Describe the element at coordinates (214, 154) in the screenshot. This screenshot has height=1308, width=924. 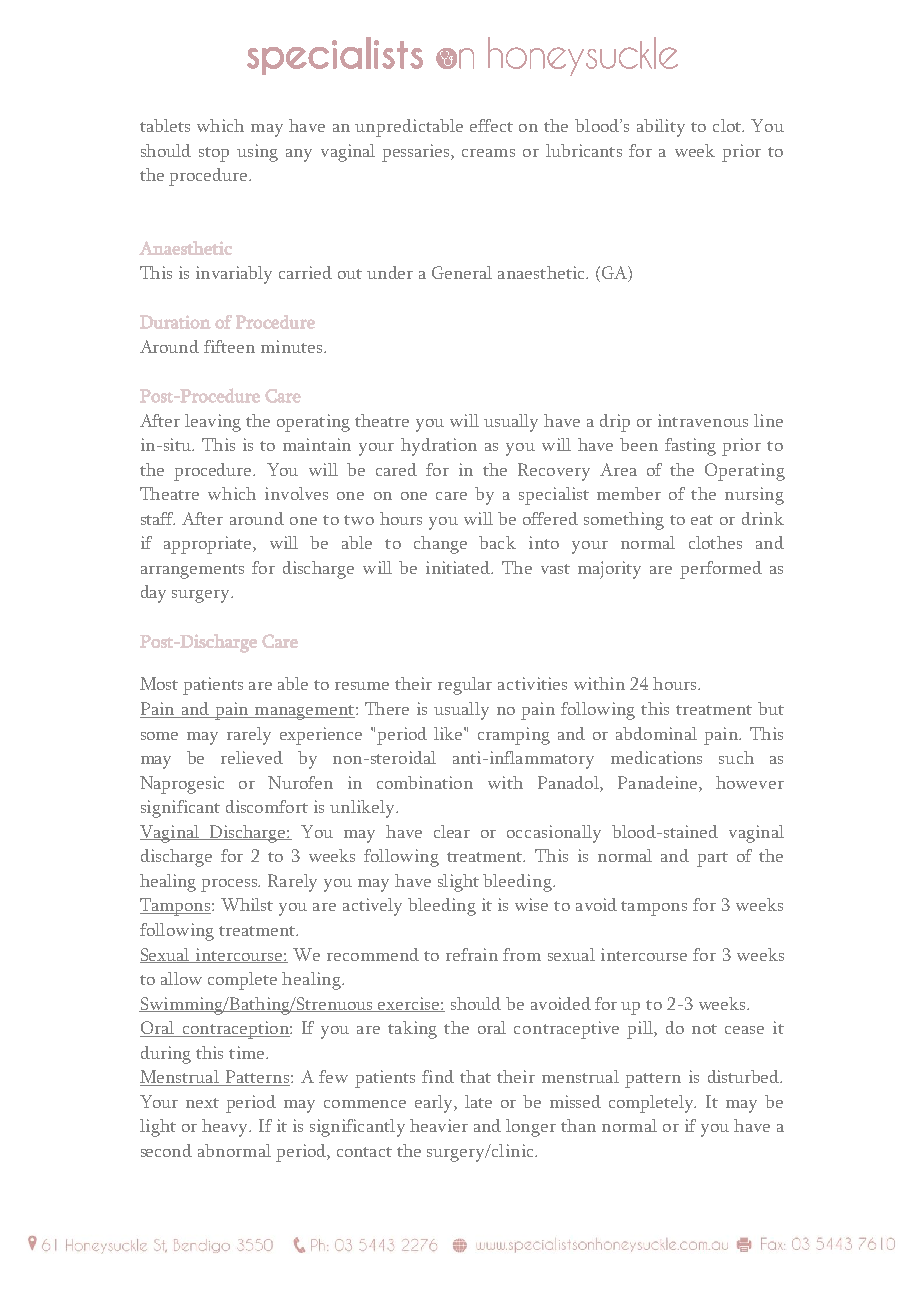
I see `stop` at that location.
